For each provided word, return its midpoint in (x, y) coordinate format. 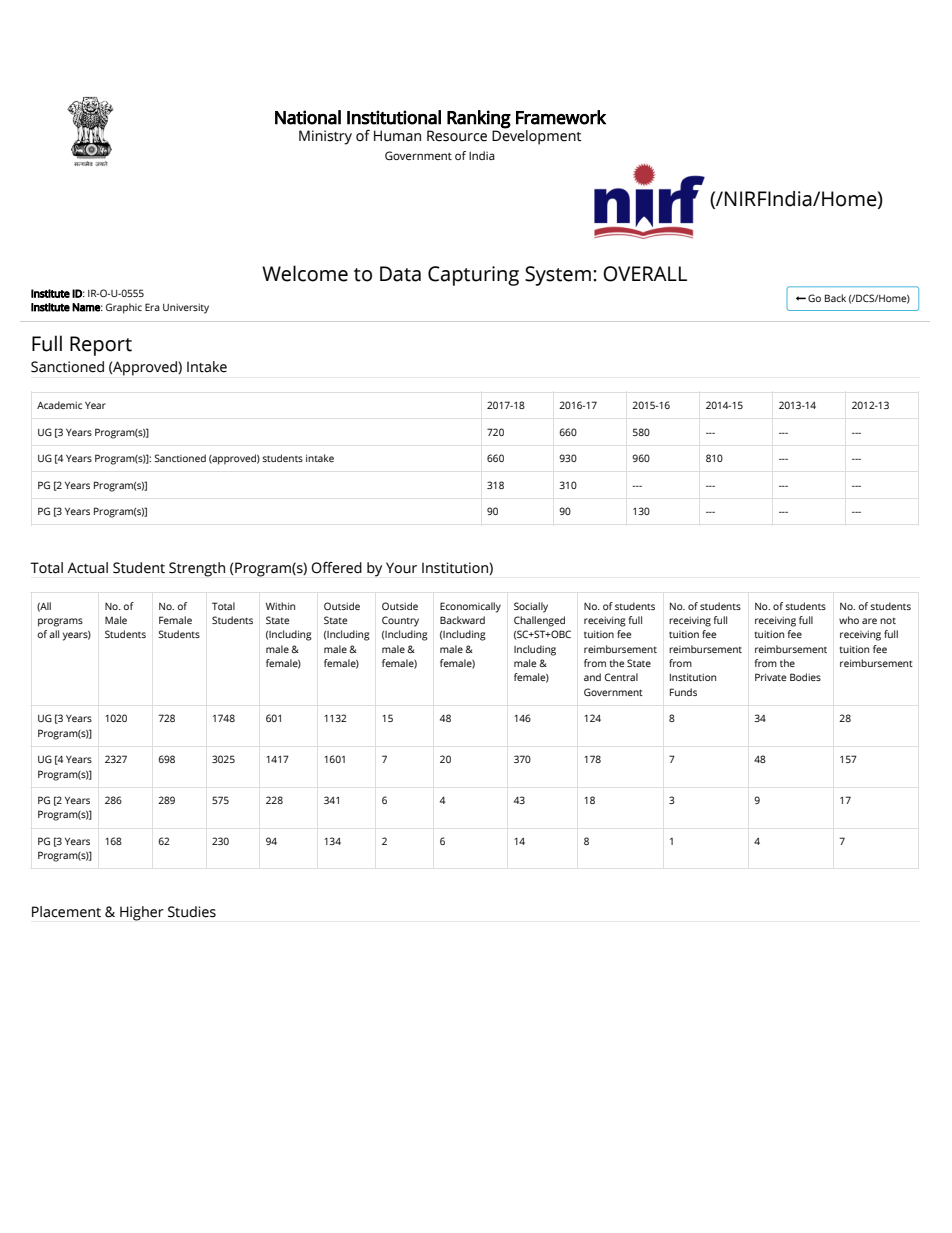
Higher (142, 913)
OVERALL (645, 274)
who (849, 620)
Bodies (805, 677)
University (186, 308)
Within (280, 606)
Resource (457, 136)
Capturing (473, 276)
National (308, 117)
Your (401, 568)
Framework (561, 117)
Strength (197, 569)
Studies (192, 912)
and (592, 677)
